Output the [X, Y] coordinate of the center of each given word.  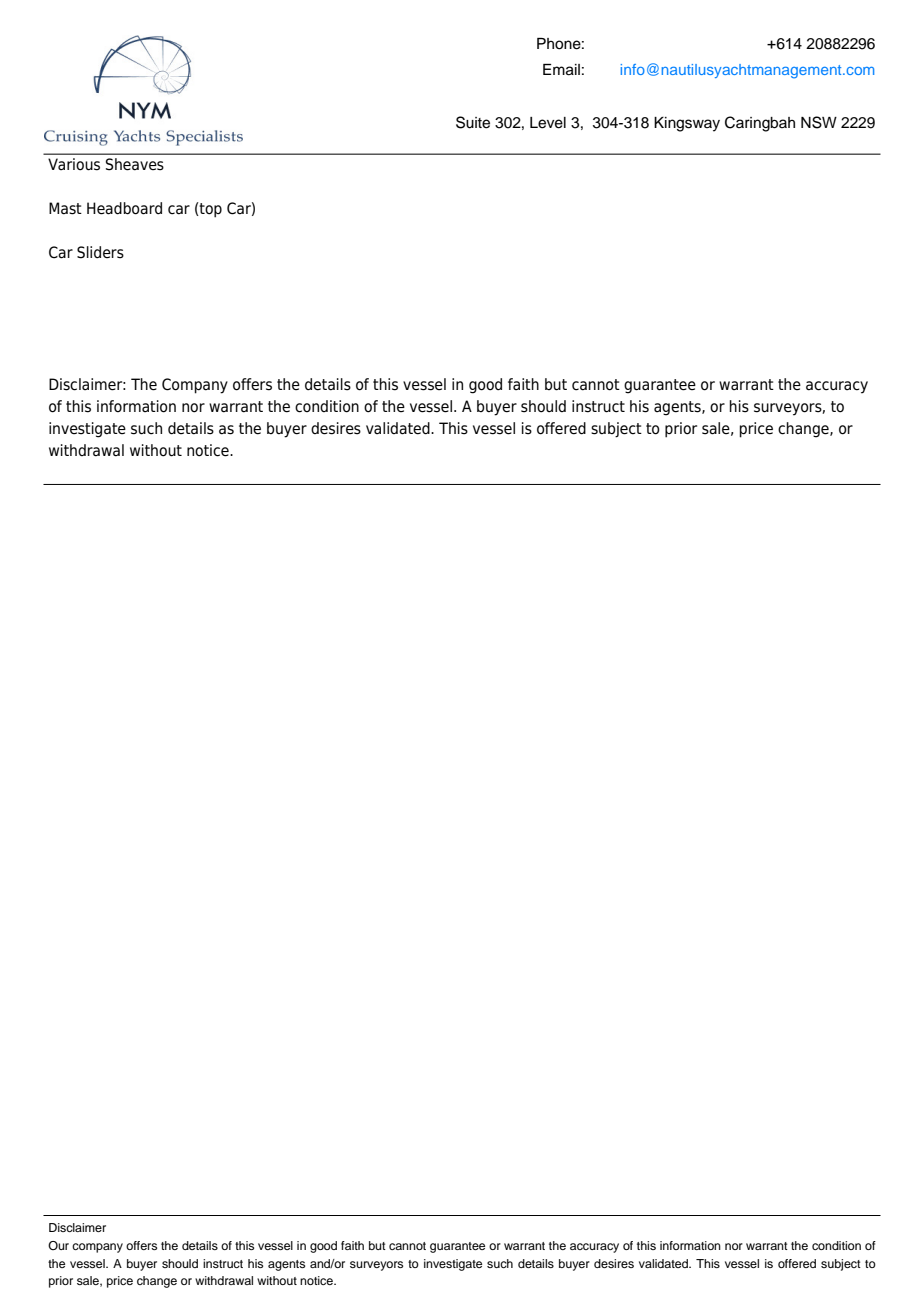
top [210, 210]
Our [58, 1245]
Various [74, 164]
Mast [65, 208]
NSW [819, 122]
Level [548, 123]
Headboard [124, 208]
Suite [473, 122]
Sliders [100, 252]
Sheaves [134, 164]
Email [561, 70]
